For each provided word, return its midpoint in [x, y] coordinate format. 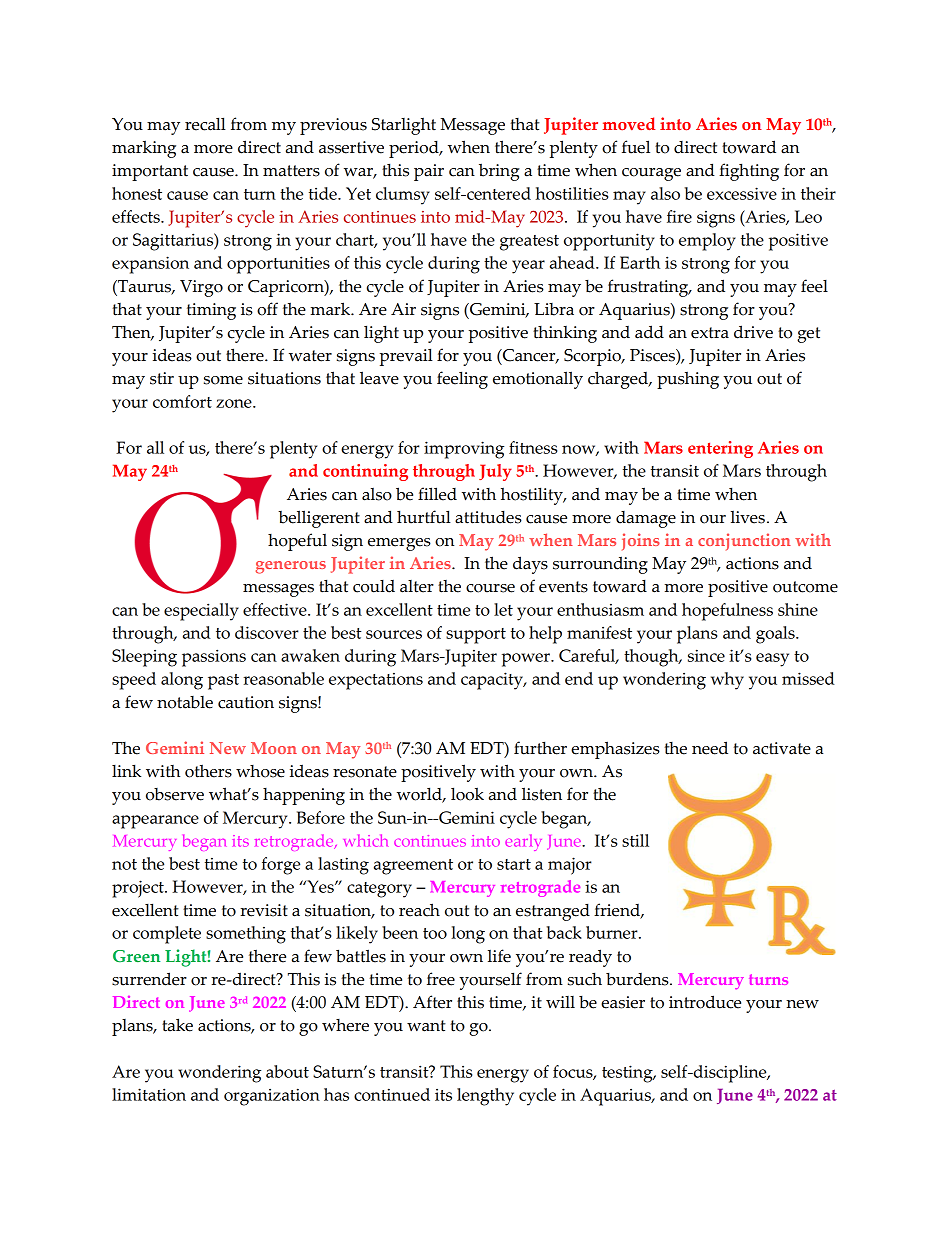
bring [499, 172]
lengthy [485, 1097]
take [177, 1025]
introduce [705, 1002]
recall [205, 124]
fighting [749, 172]
